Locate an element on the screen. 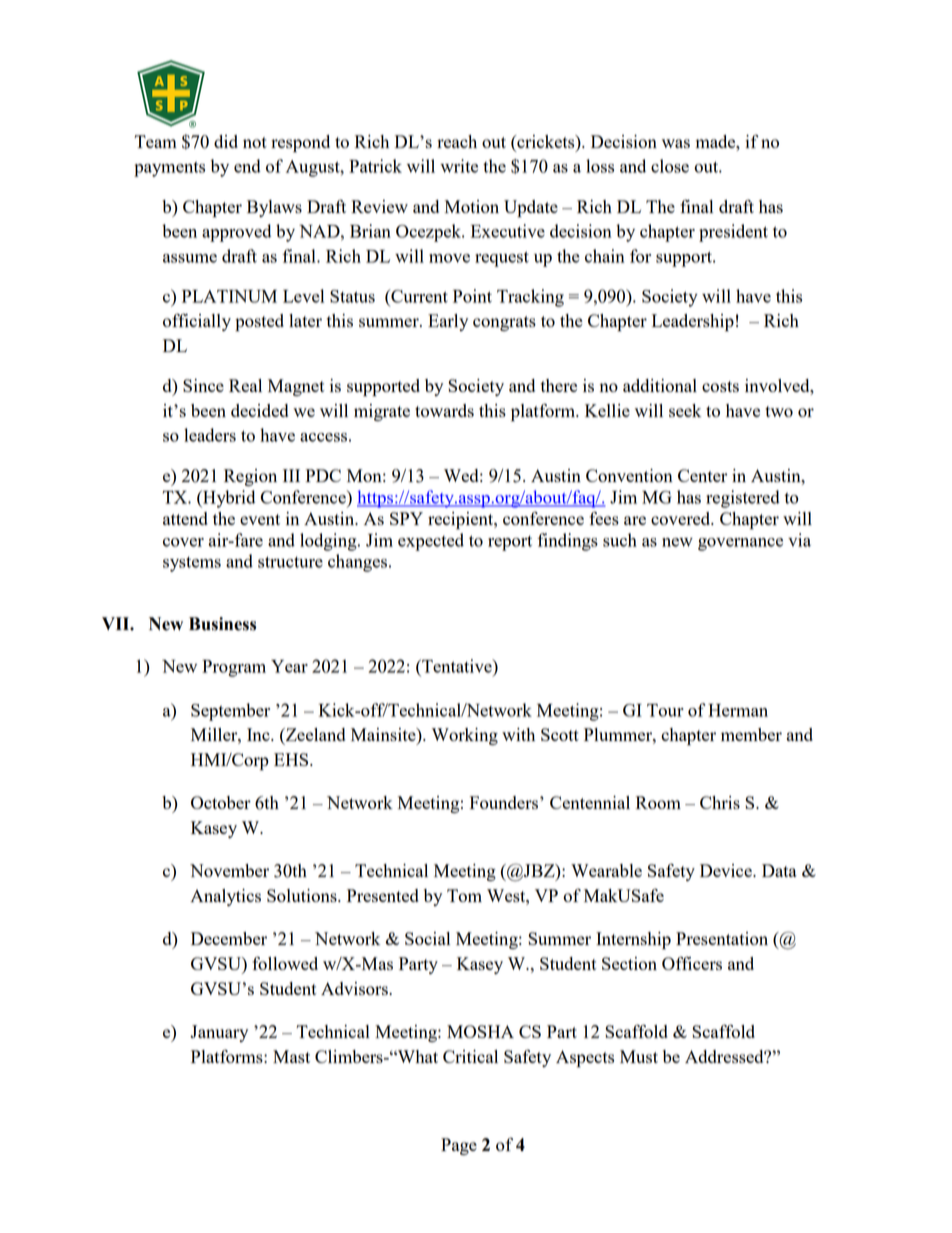  costs is located at coordinates (720, 386).
